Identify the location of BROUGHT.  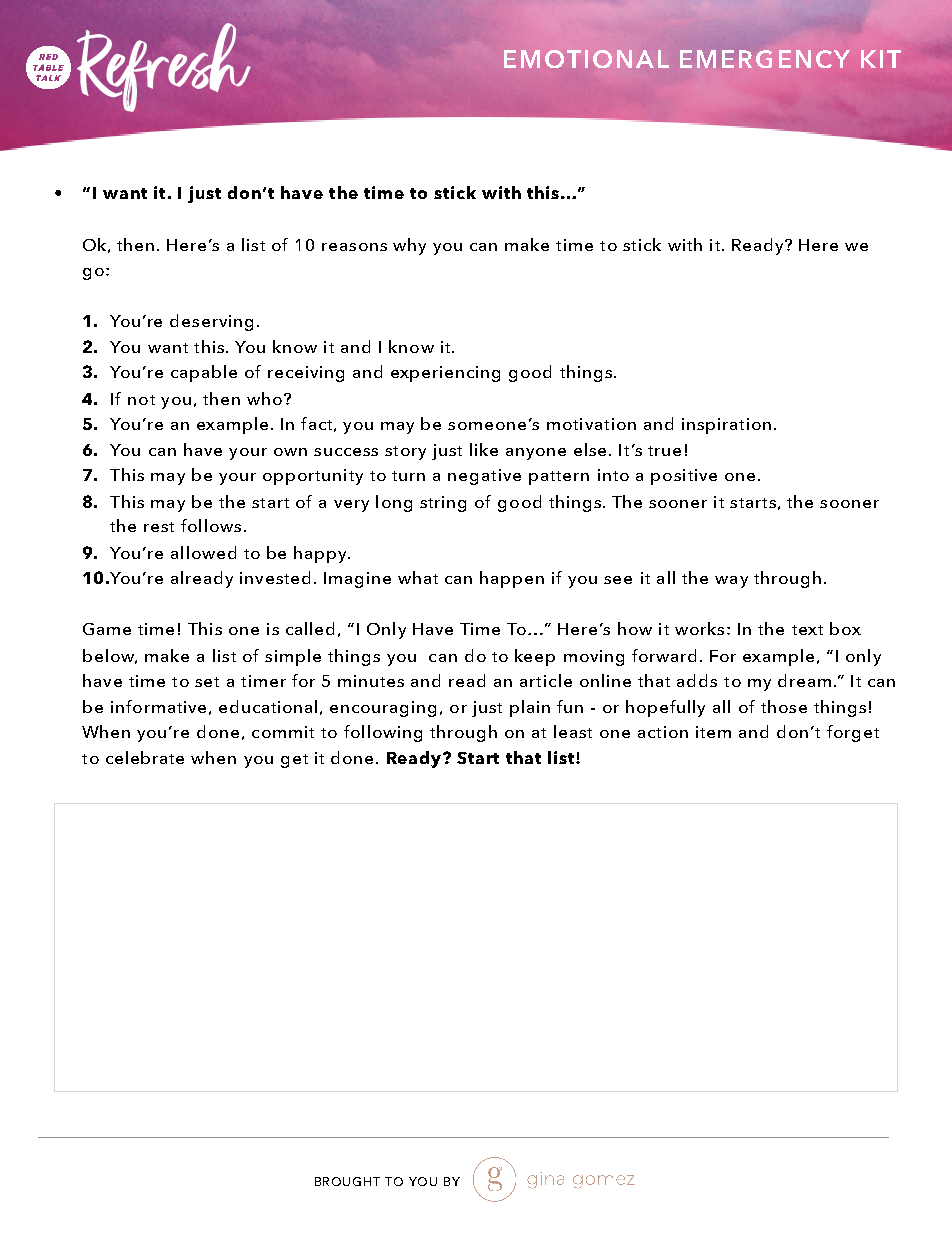
(347, 1181).
